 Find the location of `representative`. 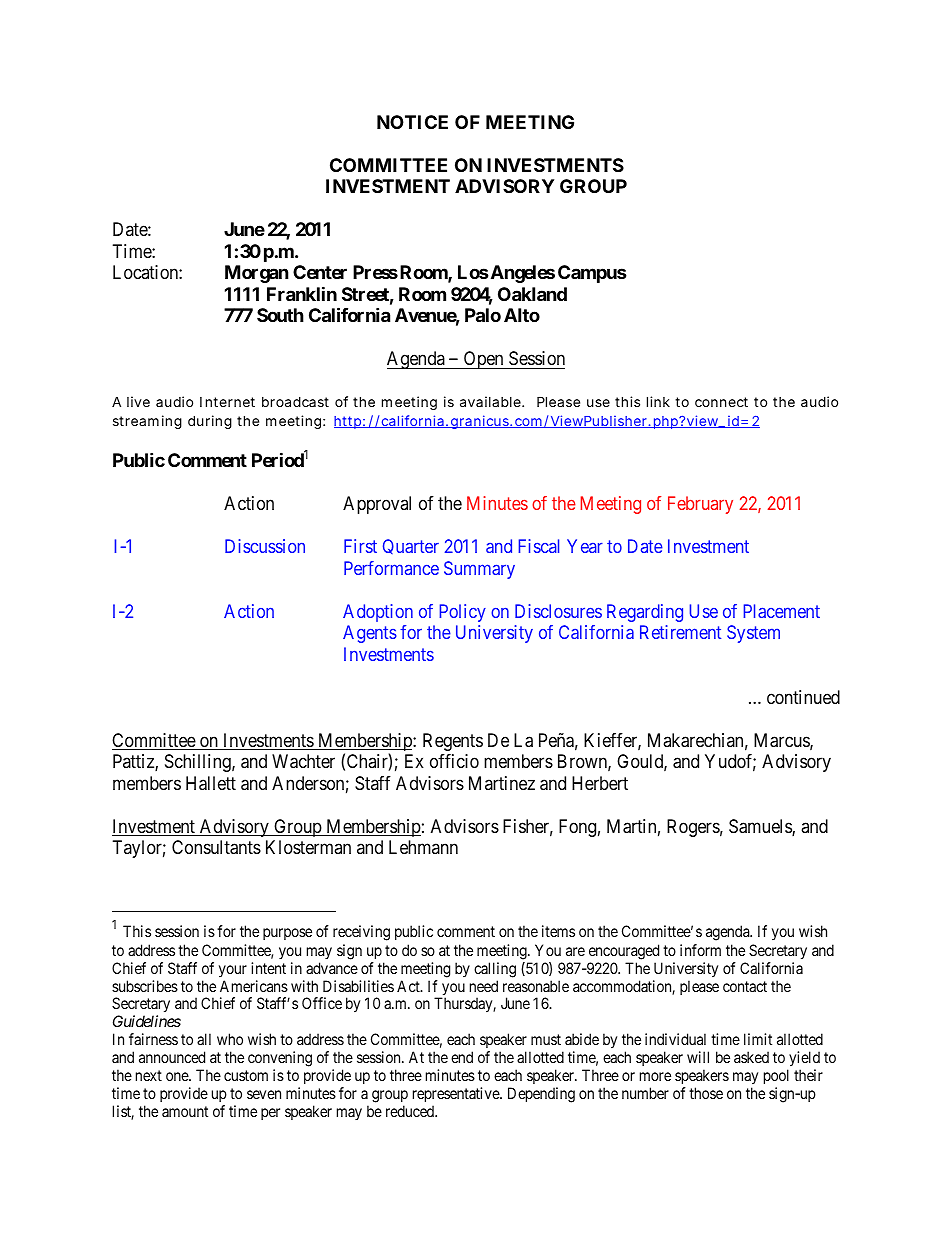

representative is located at coordinates (457, 1094).
